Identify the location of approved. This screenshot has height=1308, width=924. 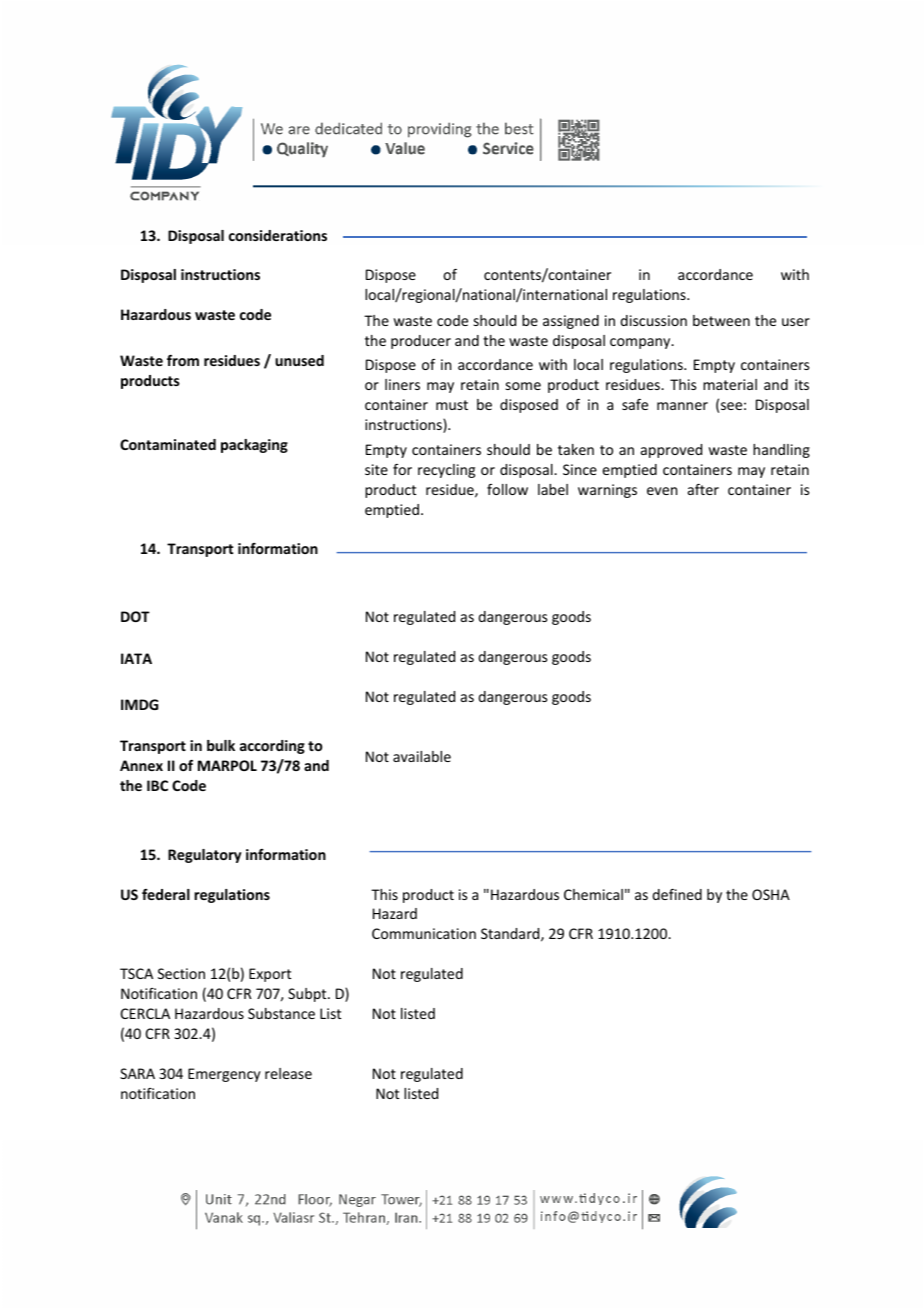
(671, 451).
